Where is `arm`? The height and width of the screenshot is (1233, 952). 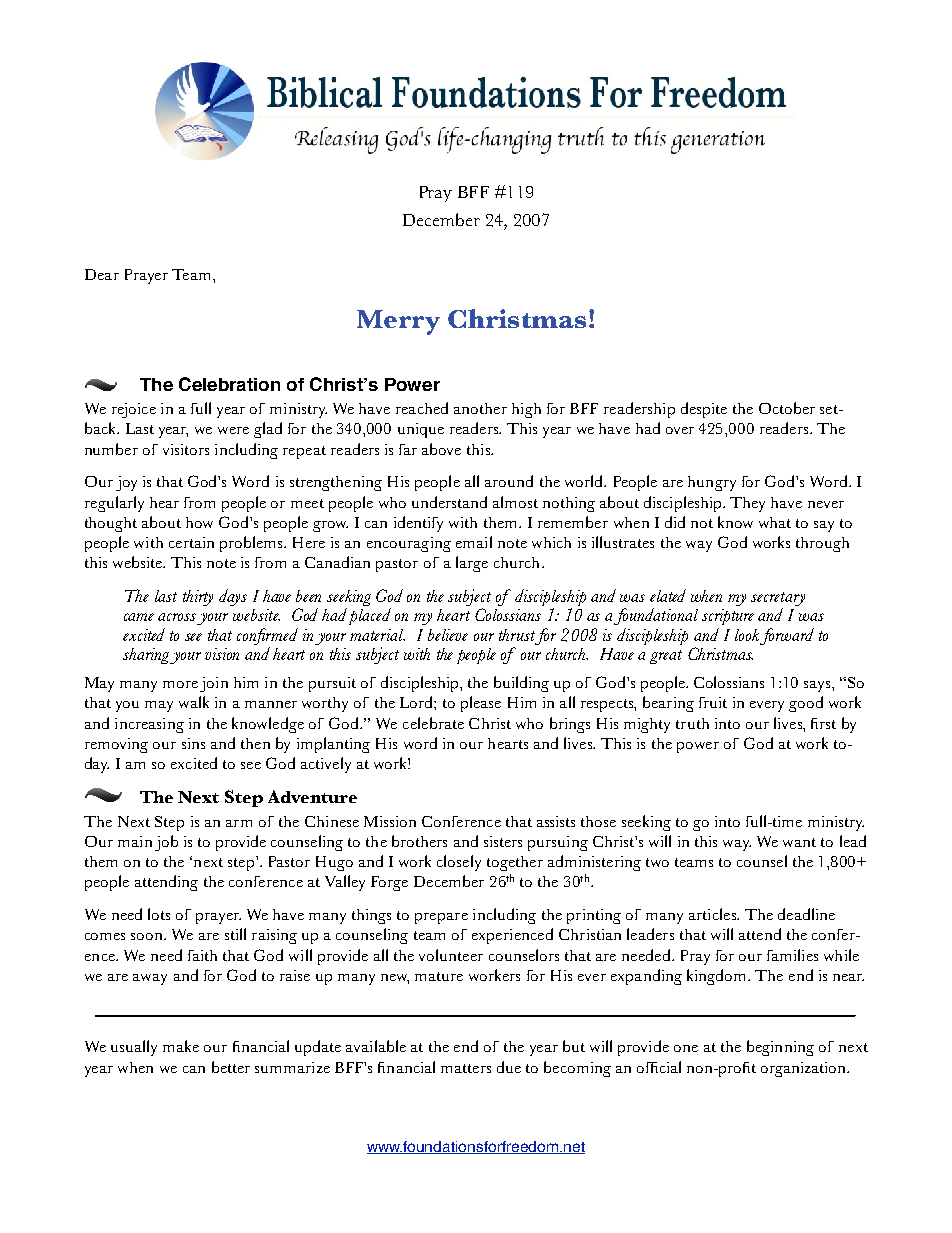 arm is located at coordinates (239, 823).
